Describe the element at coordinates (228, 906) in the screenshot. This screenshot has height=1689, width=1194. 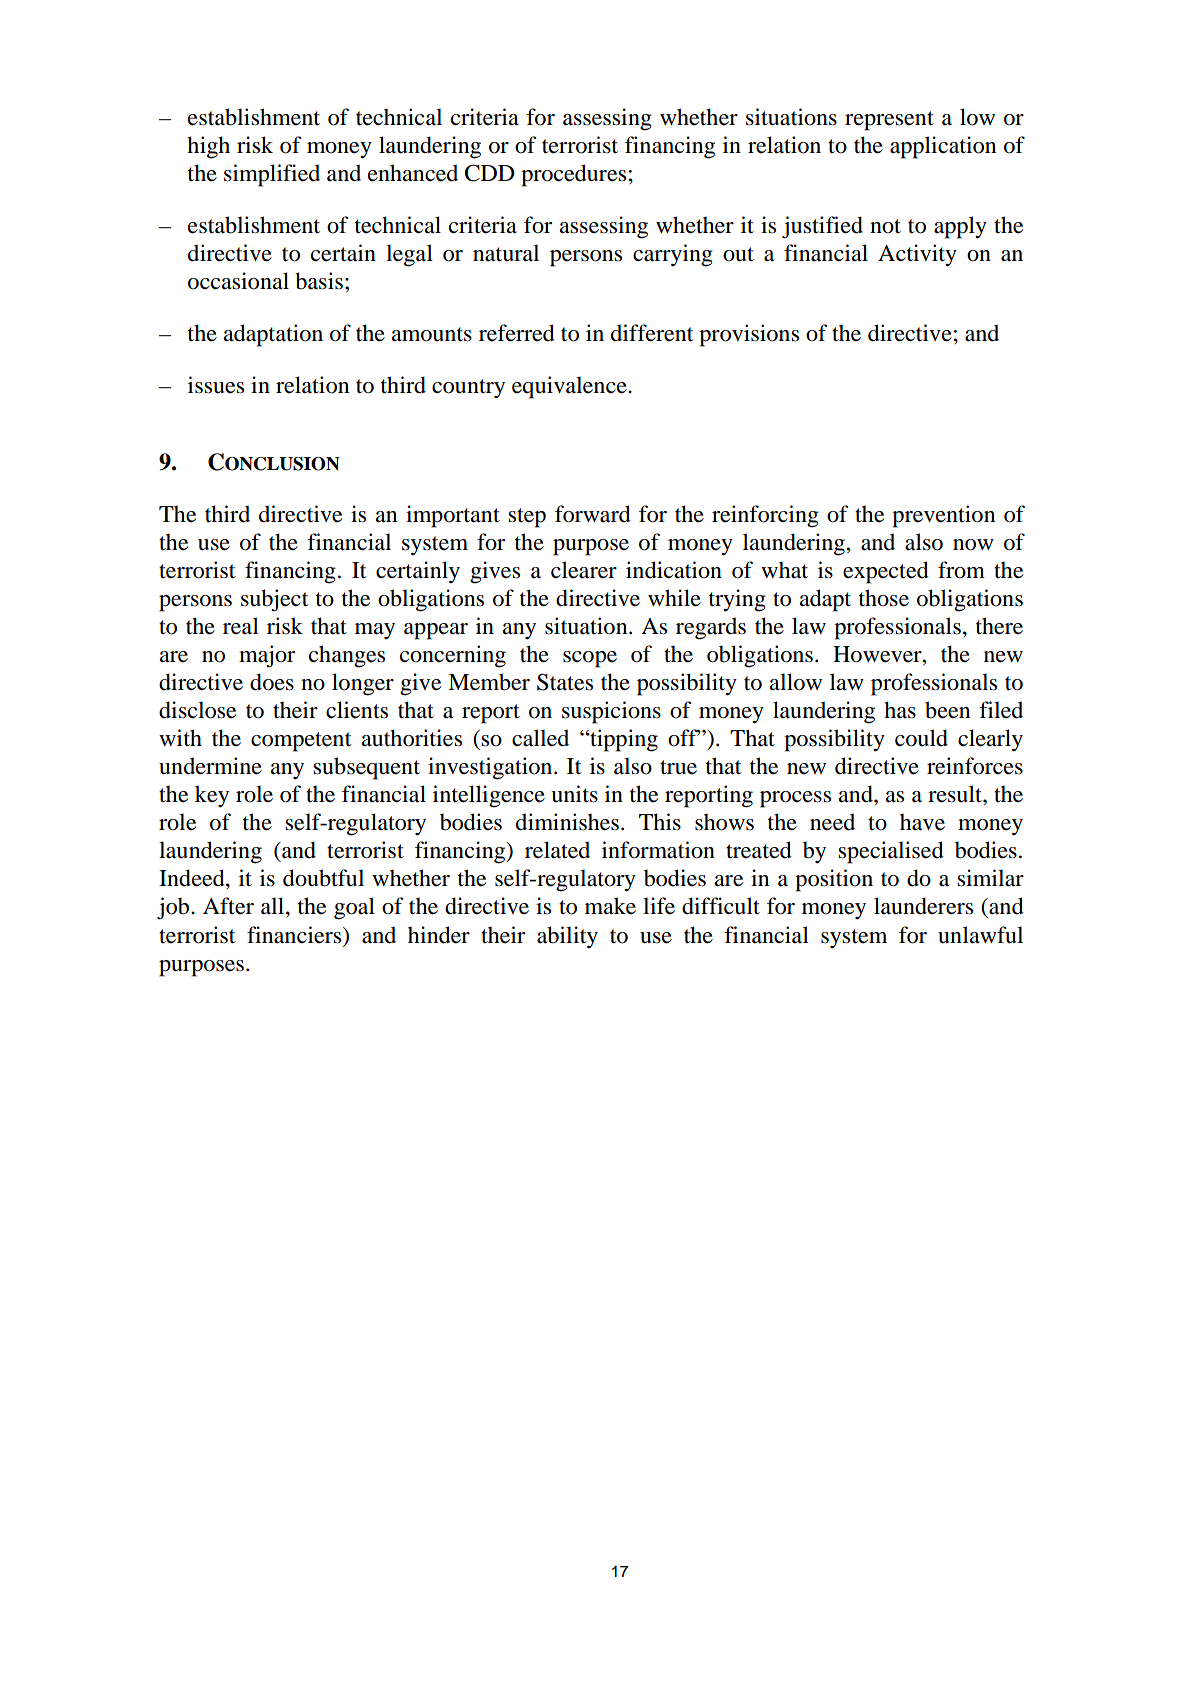
I see `After` at that location.
